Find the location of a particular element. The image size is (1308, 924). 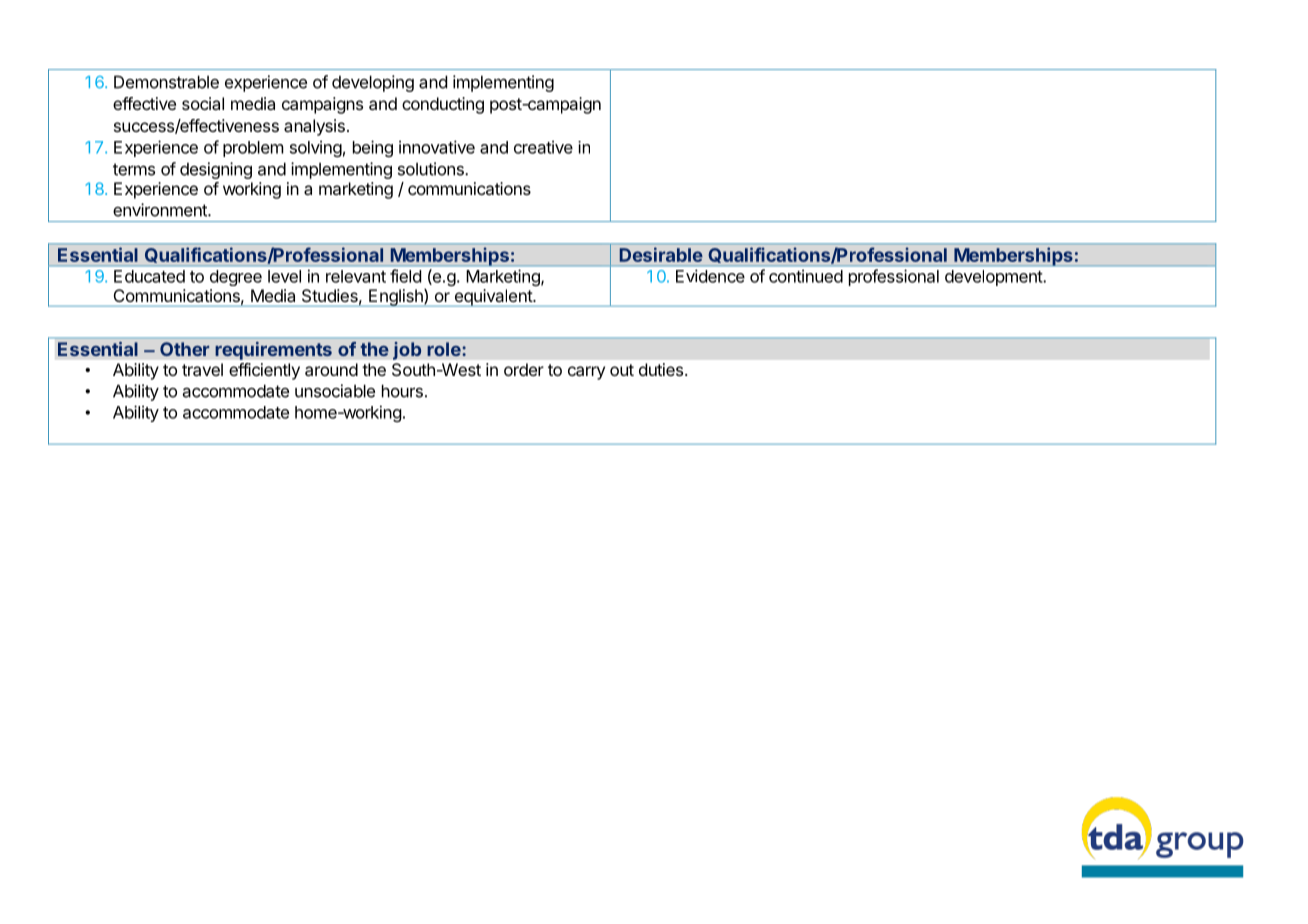

solutions is located at coordinates (432, 169).
